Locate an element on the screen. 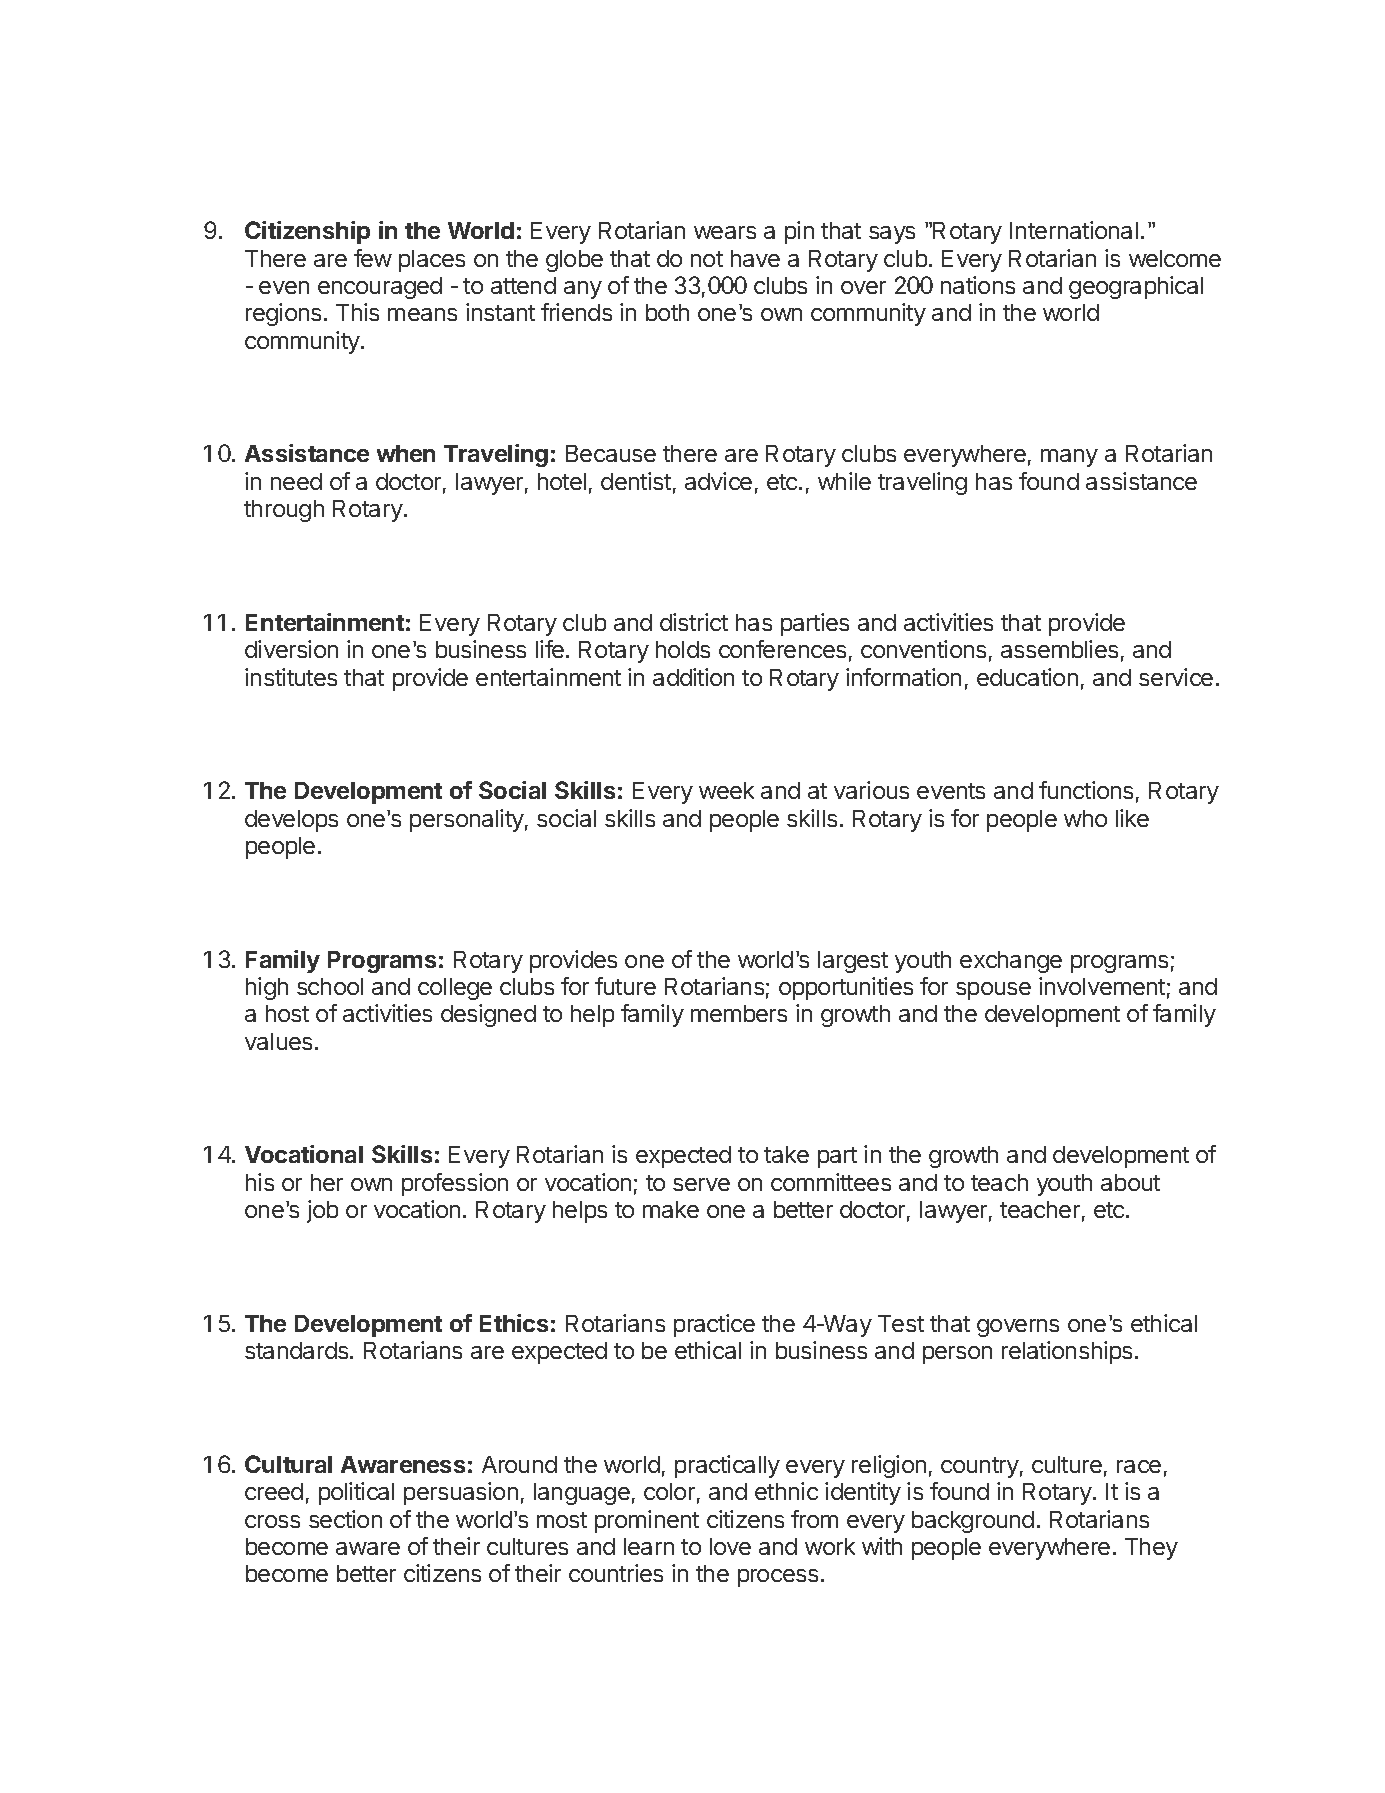 The height and width of the screenshot is (1793, 1385). section is located at coordinates (345, 1519).
